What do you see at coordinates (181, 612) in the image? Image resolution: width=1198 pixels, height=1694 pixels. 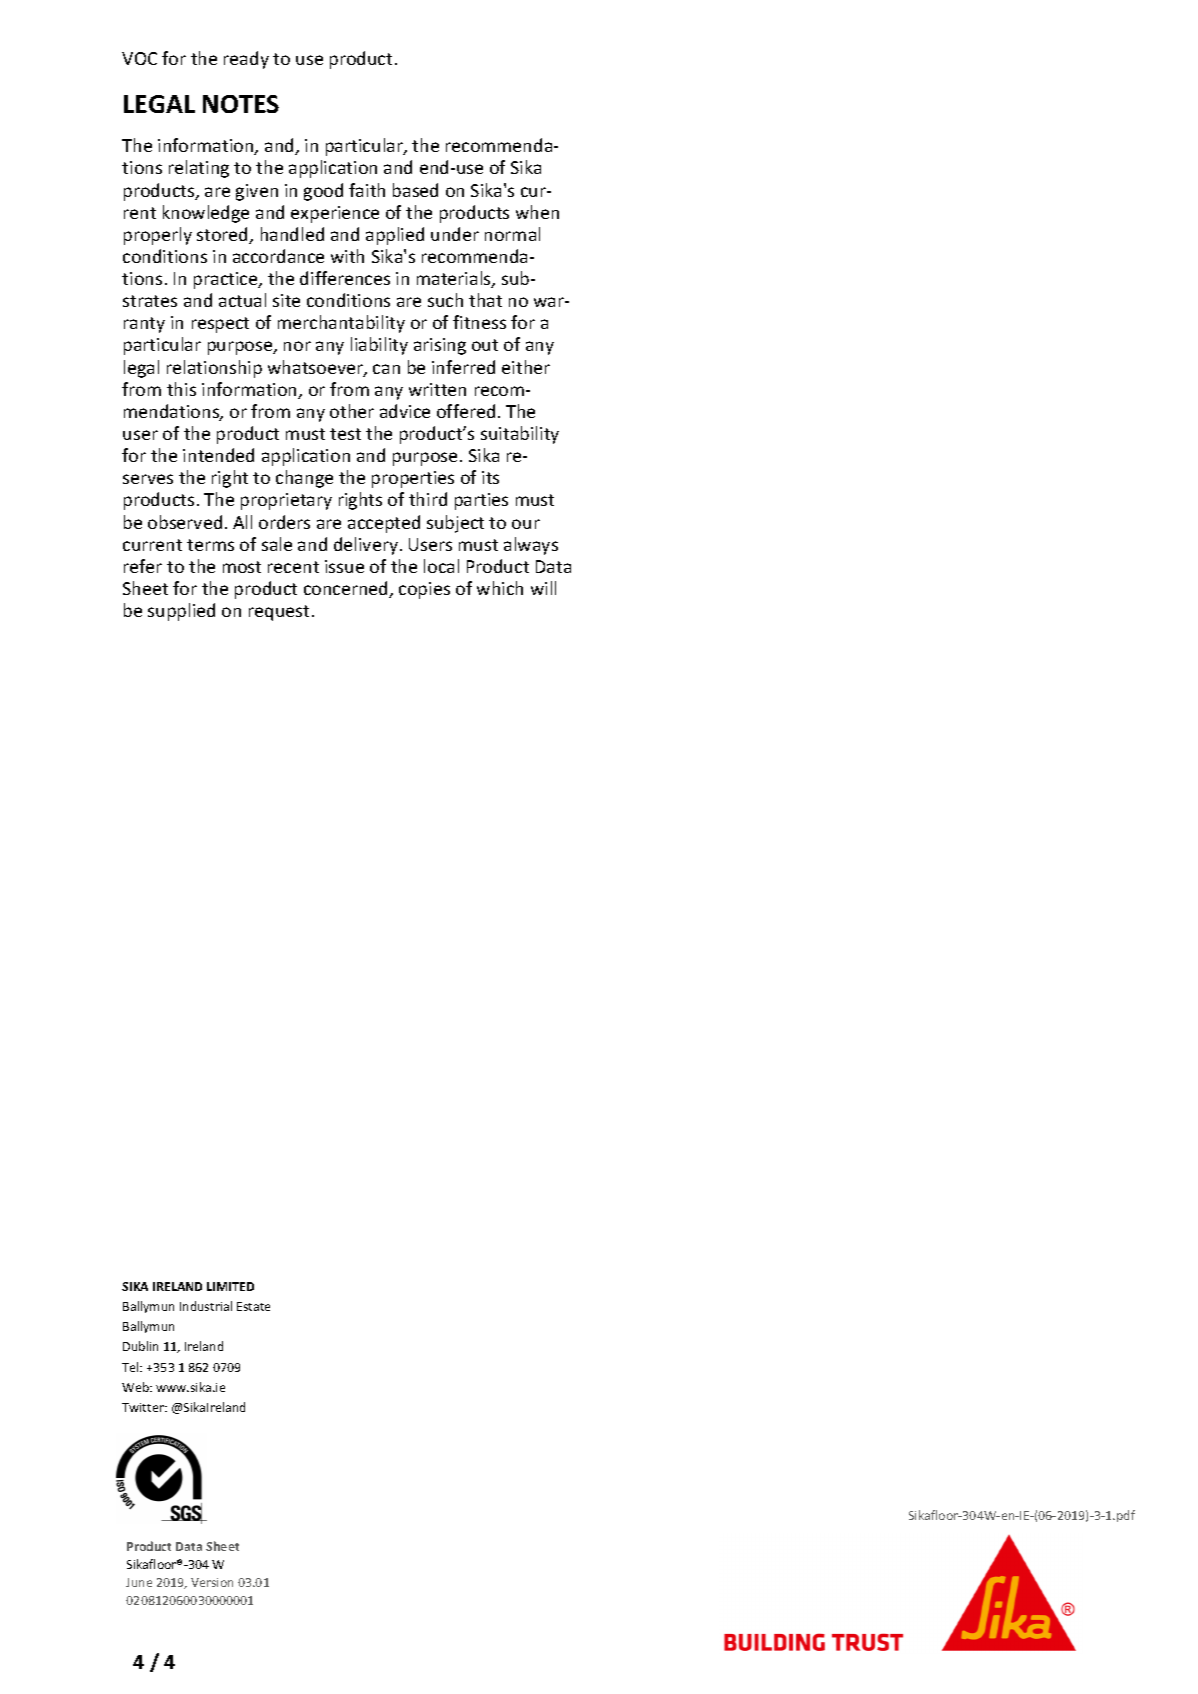 I see `supplied` at bounding box center [181, 612].
